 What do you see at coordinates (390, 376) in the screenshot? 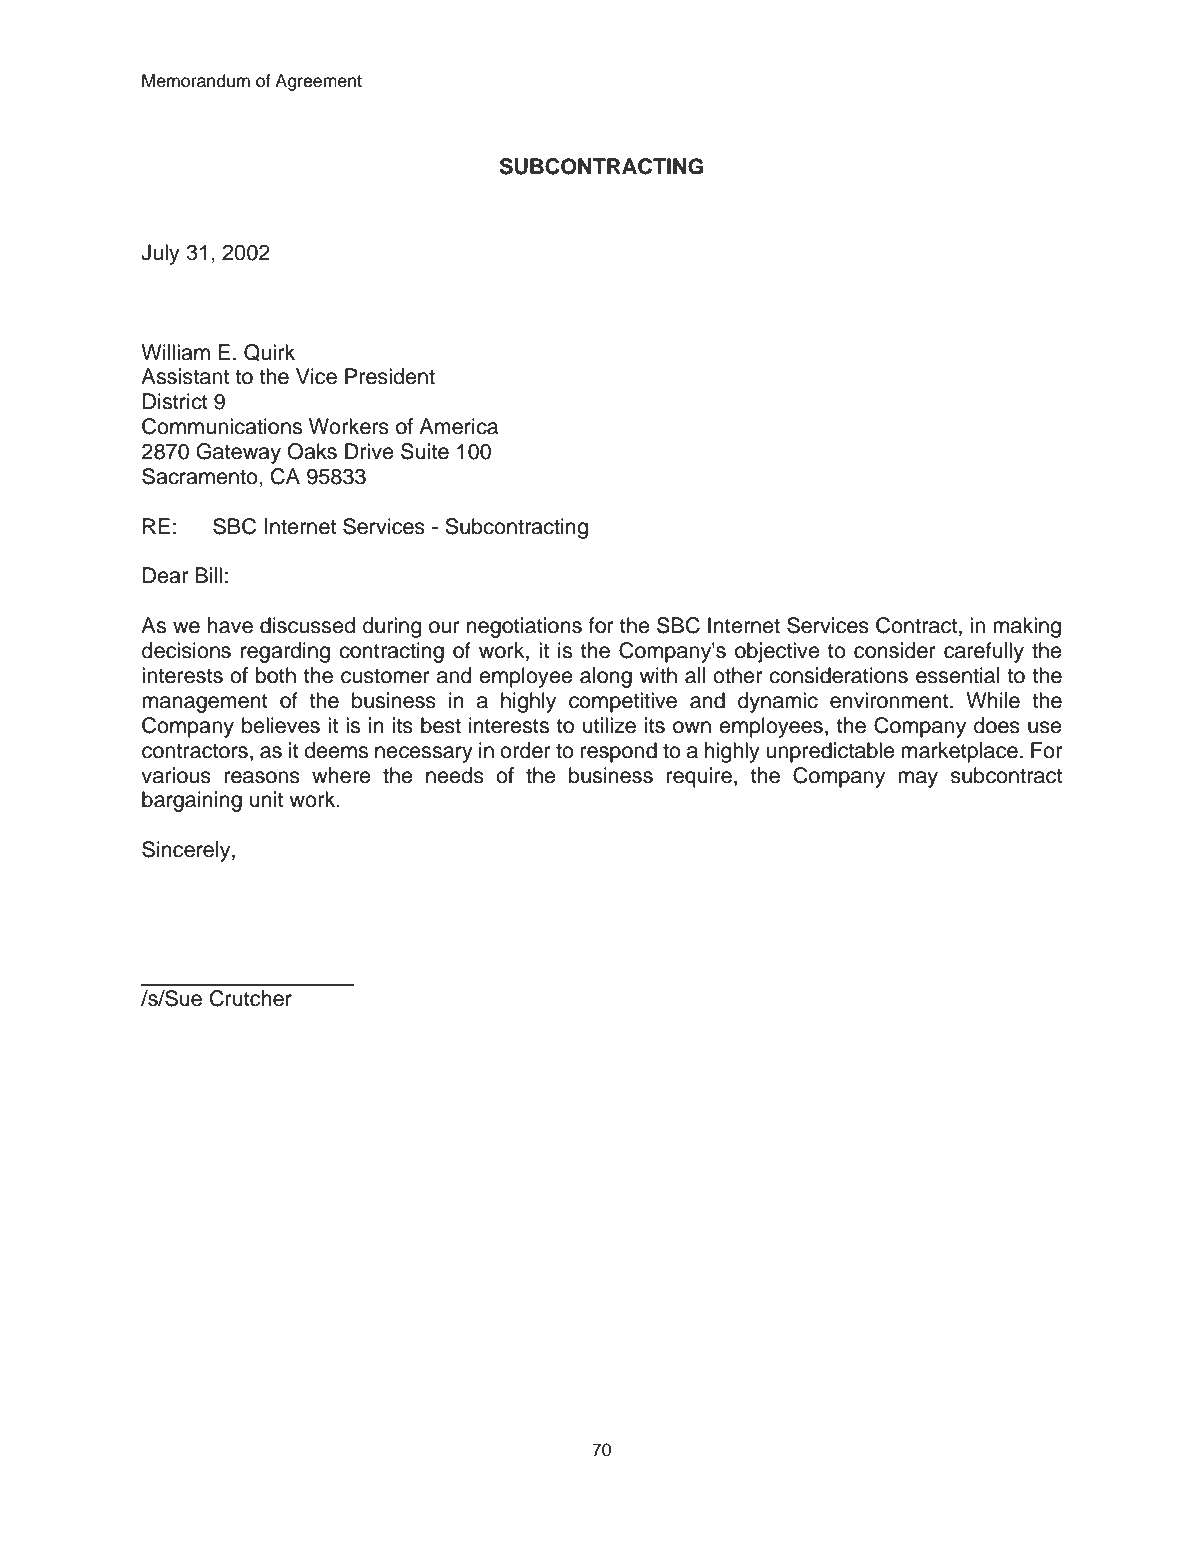
I see `President` at bounding box center [390, 376].
